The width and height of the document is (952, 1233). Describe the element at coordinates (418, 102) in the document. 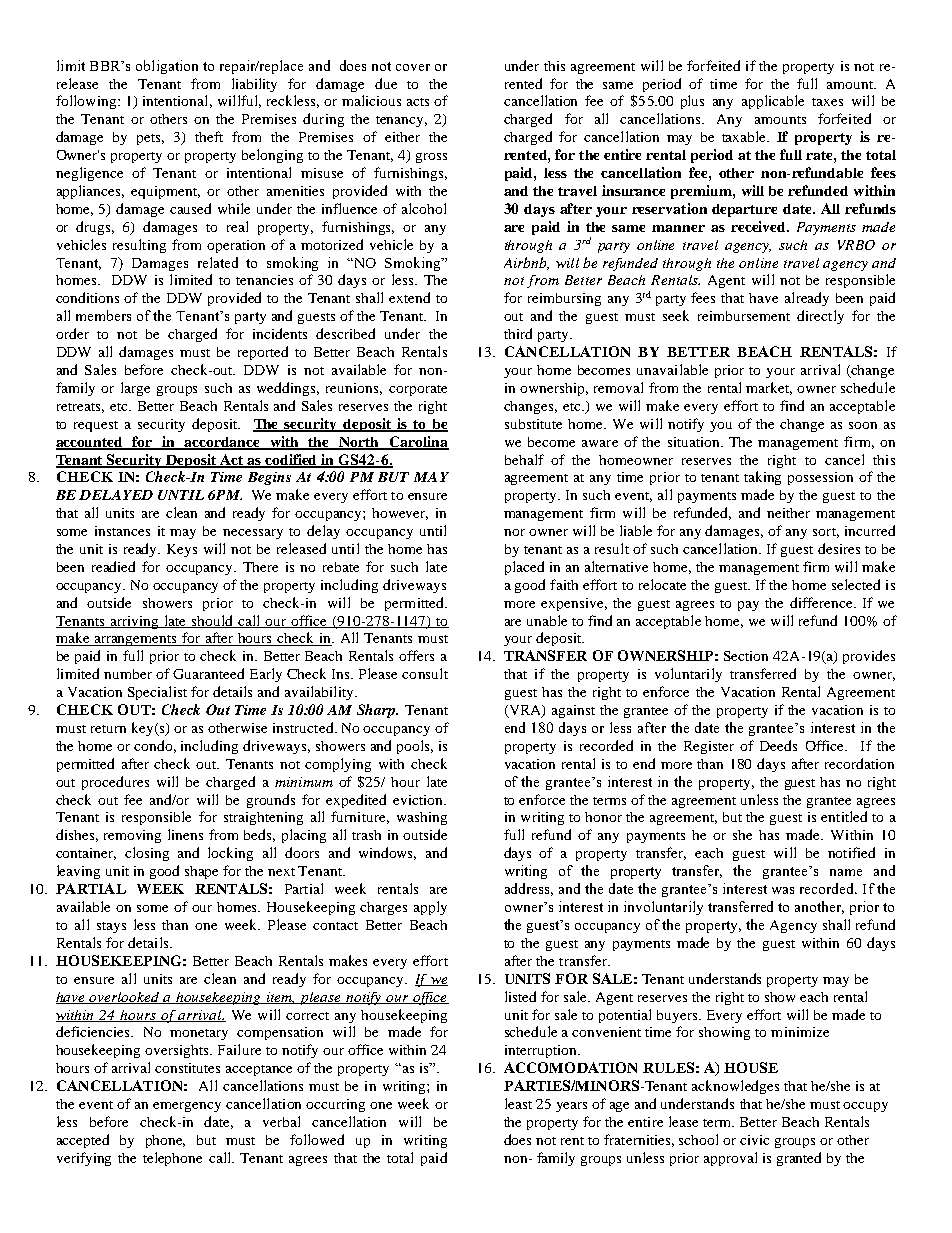

I see `acts` at that location.
